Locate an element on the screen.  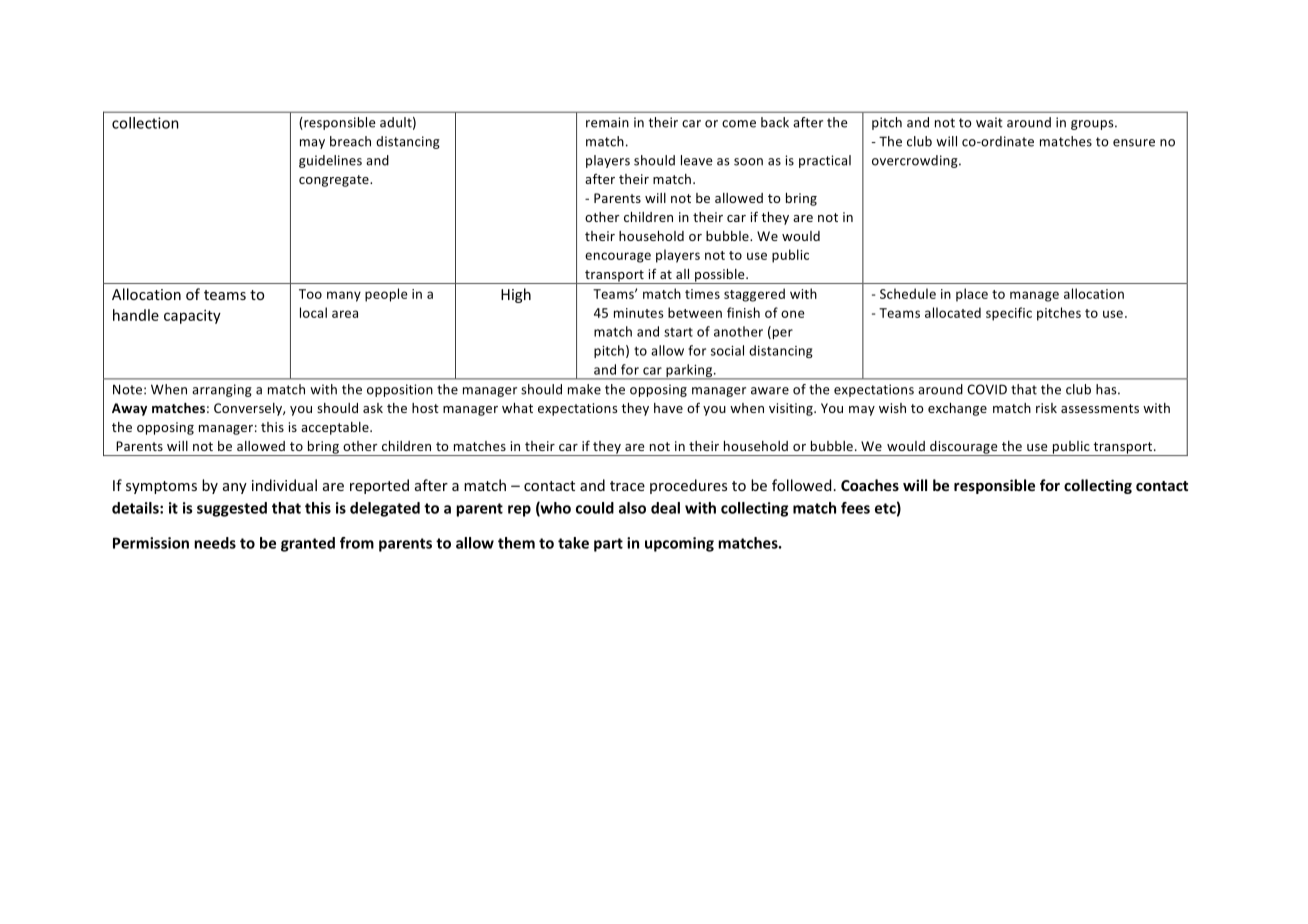
needs is located at coordinates (215, 543).
